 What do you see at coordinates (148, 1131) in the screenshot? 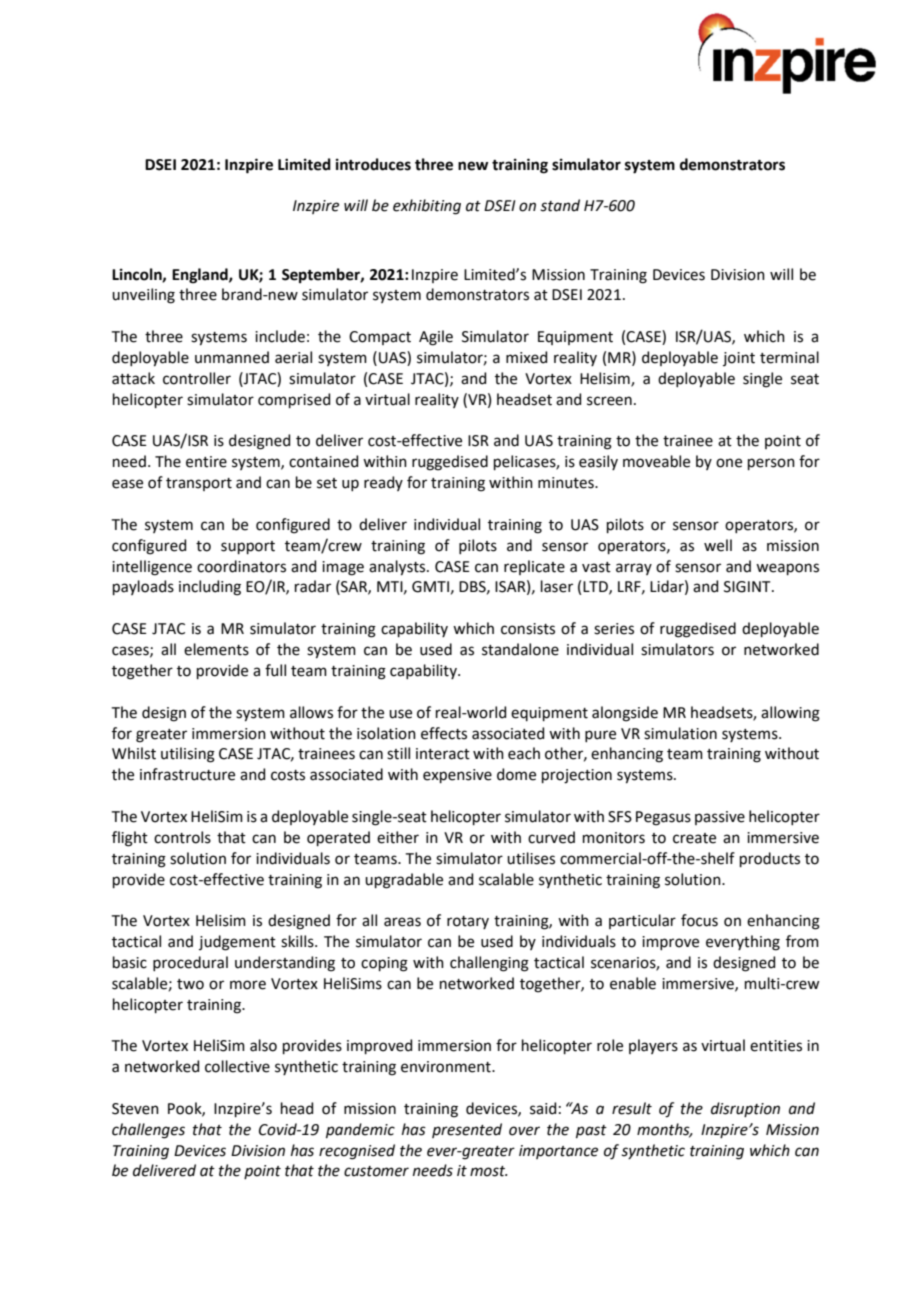
I see `challenges` at bounding box center [148, 1131].
